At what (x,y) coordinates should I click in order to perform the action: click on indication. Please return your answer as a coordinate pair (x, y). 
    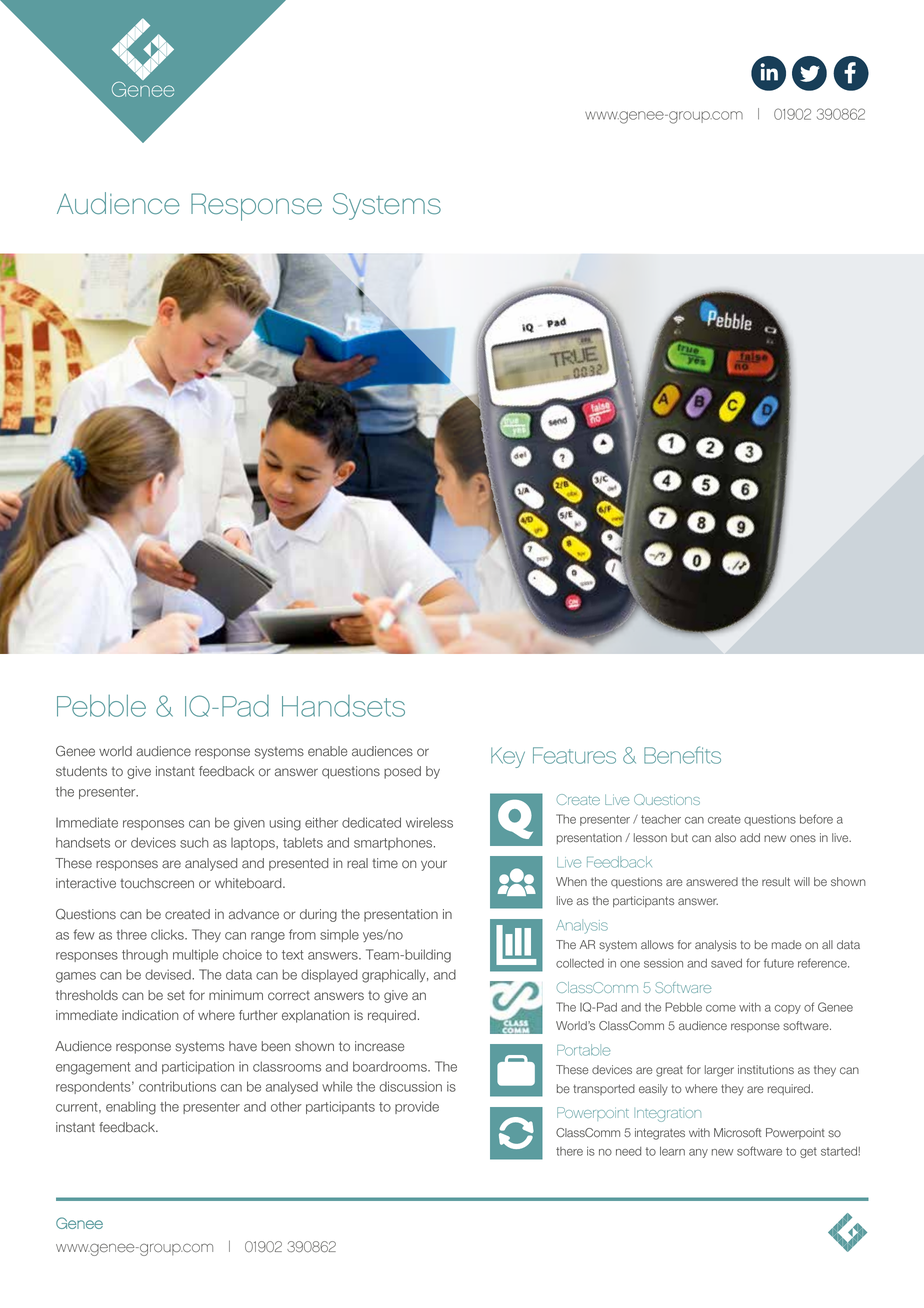
    Looking at the image, I should click on (150, 1015).
